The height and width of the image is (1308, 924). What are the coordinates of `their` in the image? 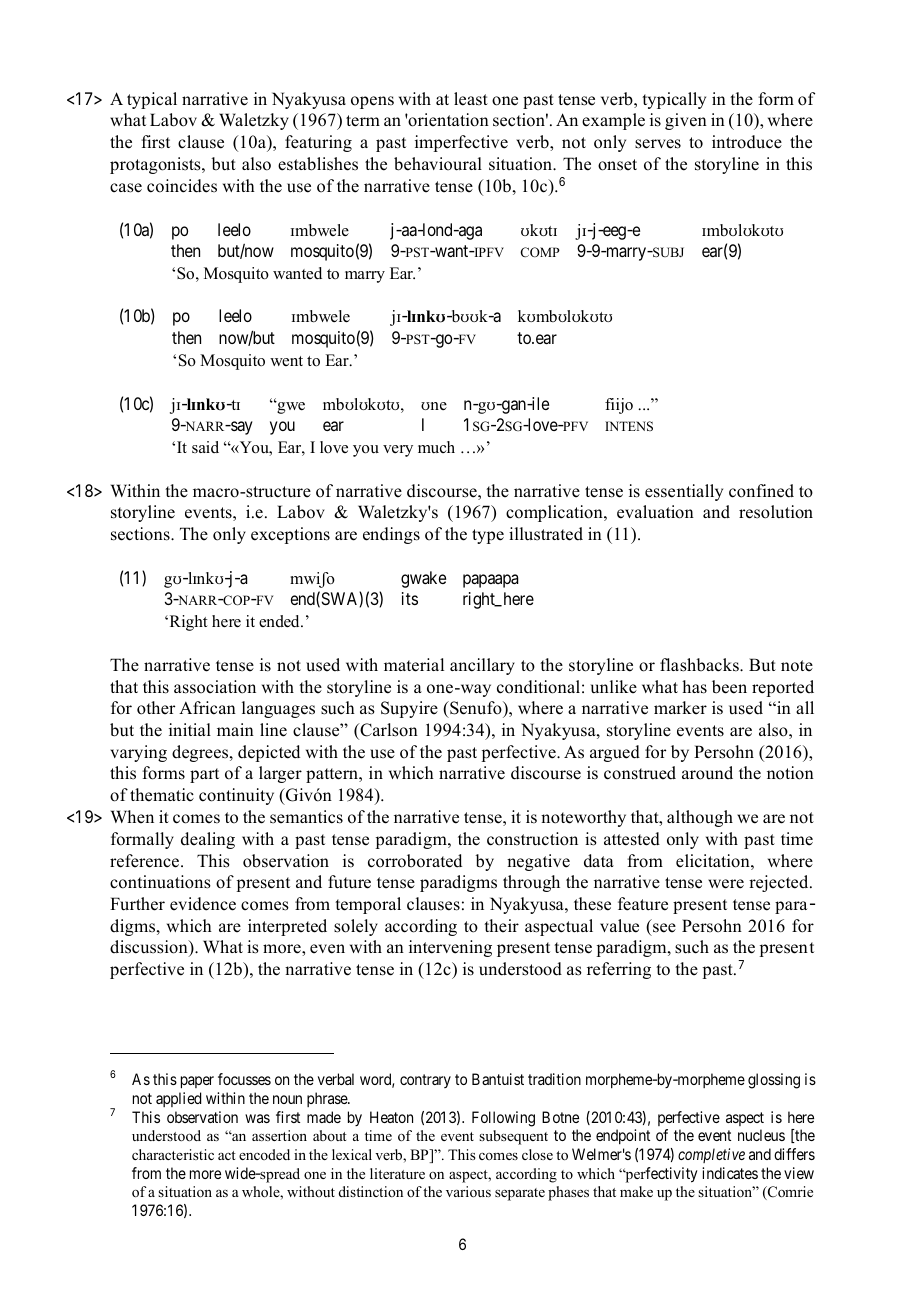 It's located at (501, 926).
